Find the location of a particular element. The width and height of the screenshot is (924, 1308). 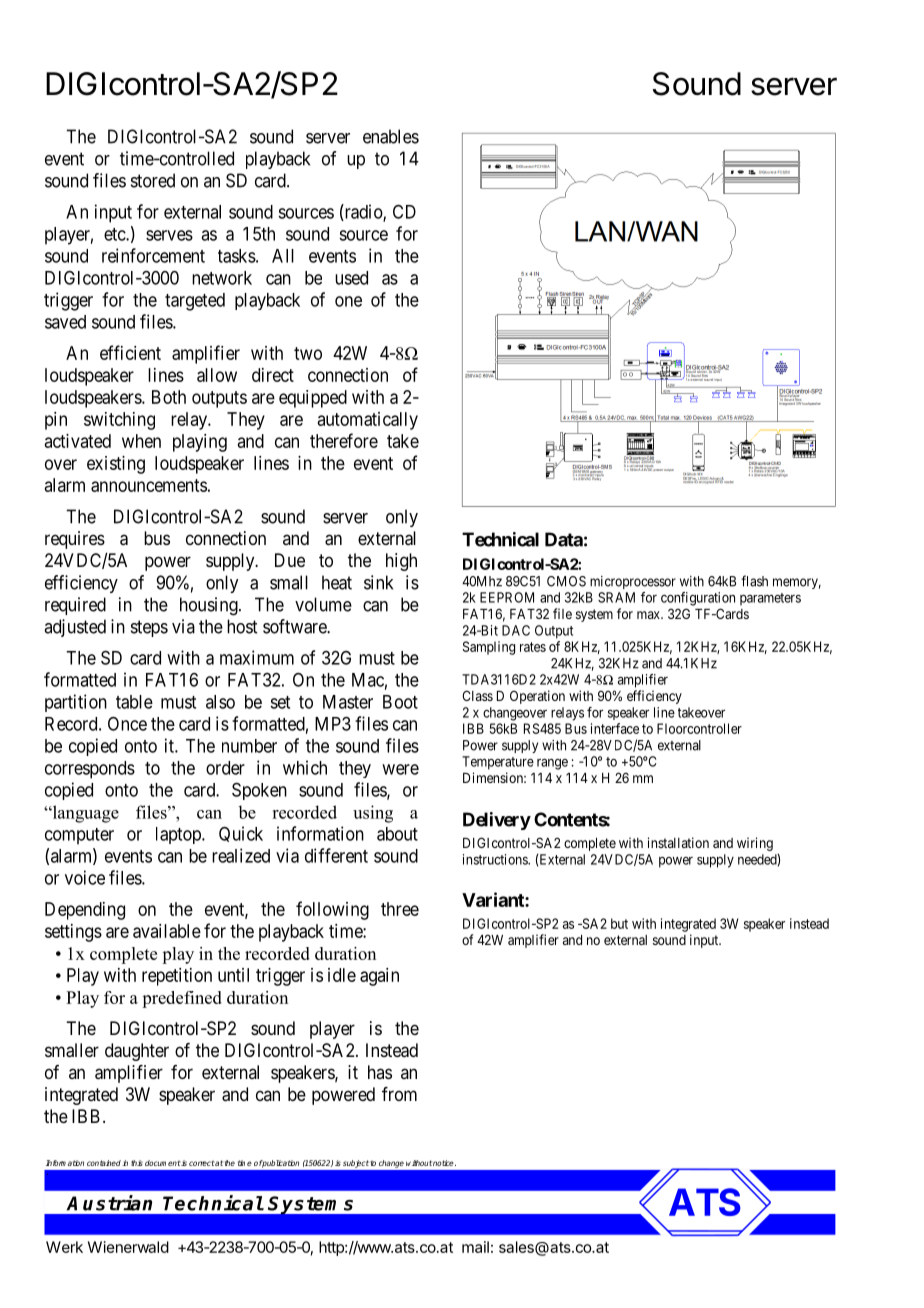

high is located at coordinates (401, 562).
